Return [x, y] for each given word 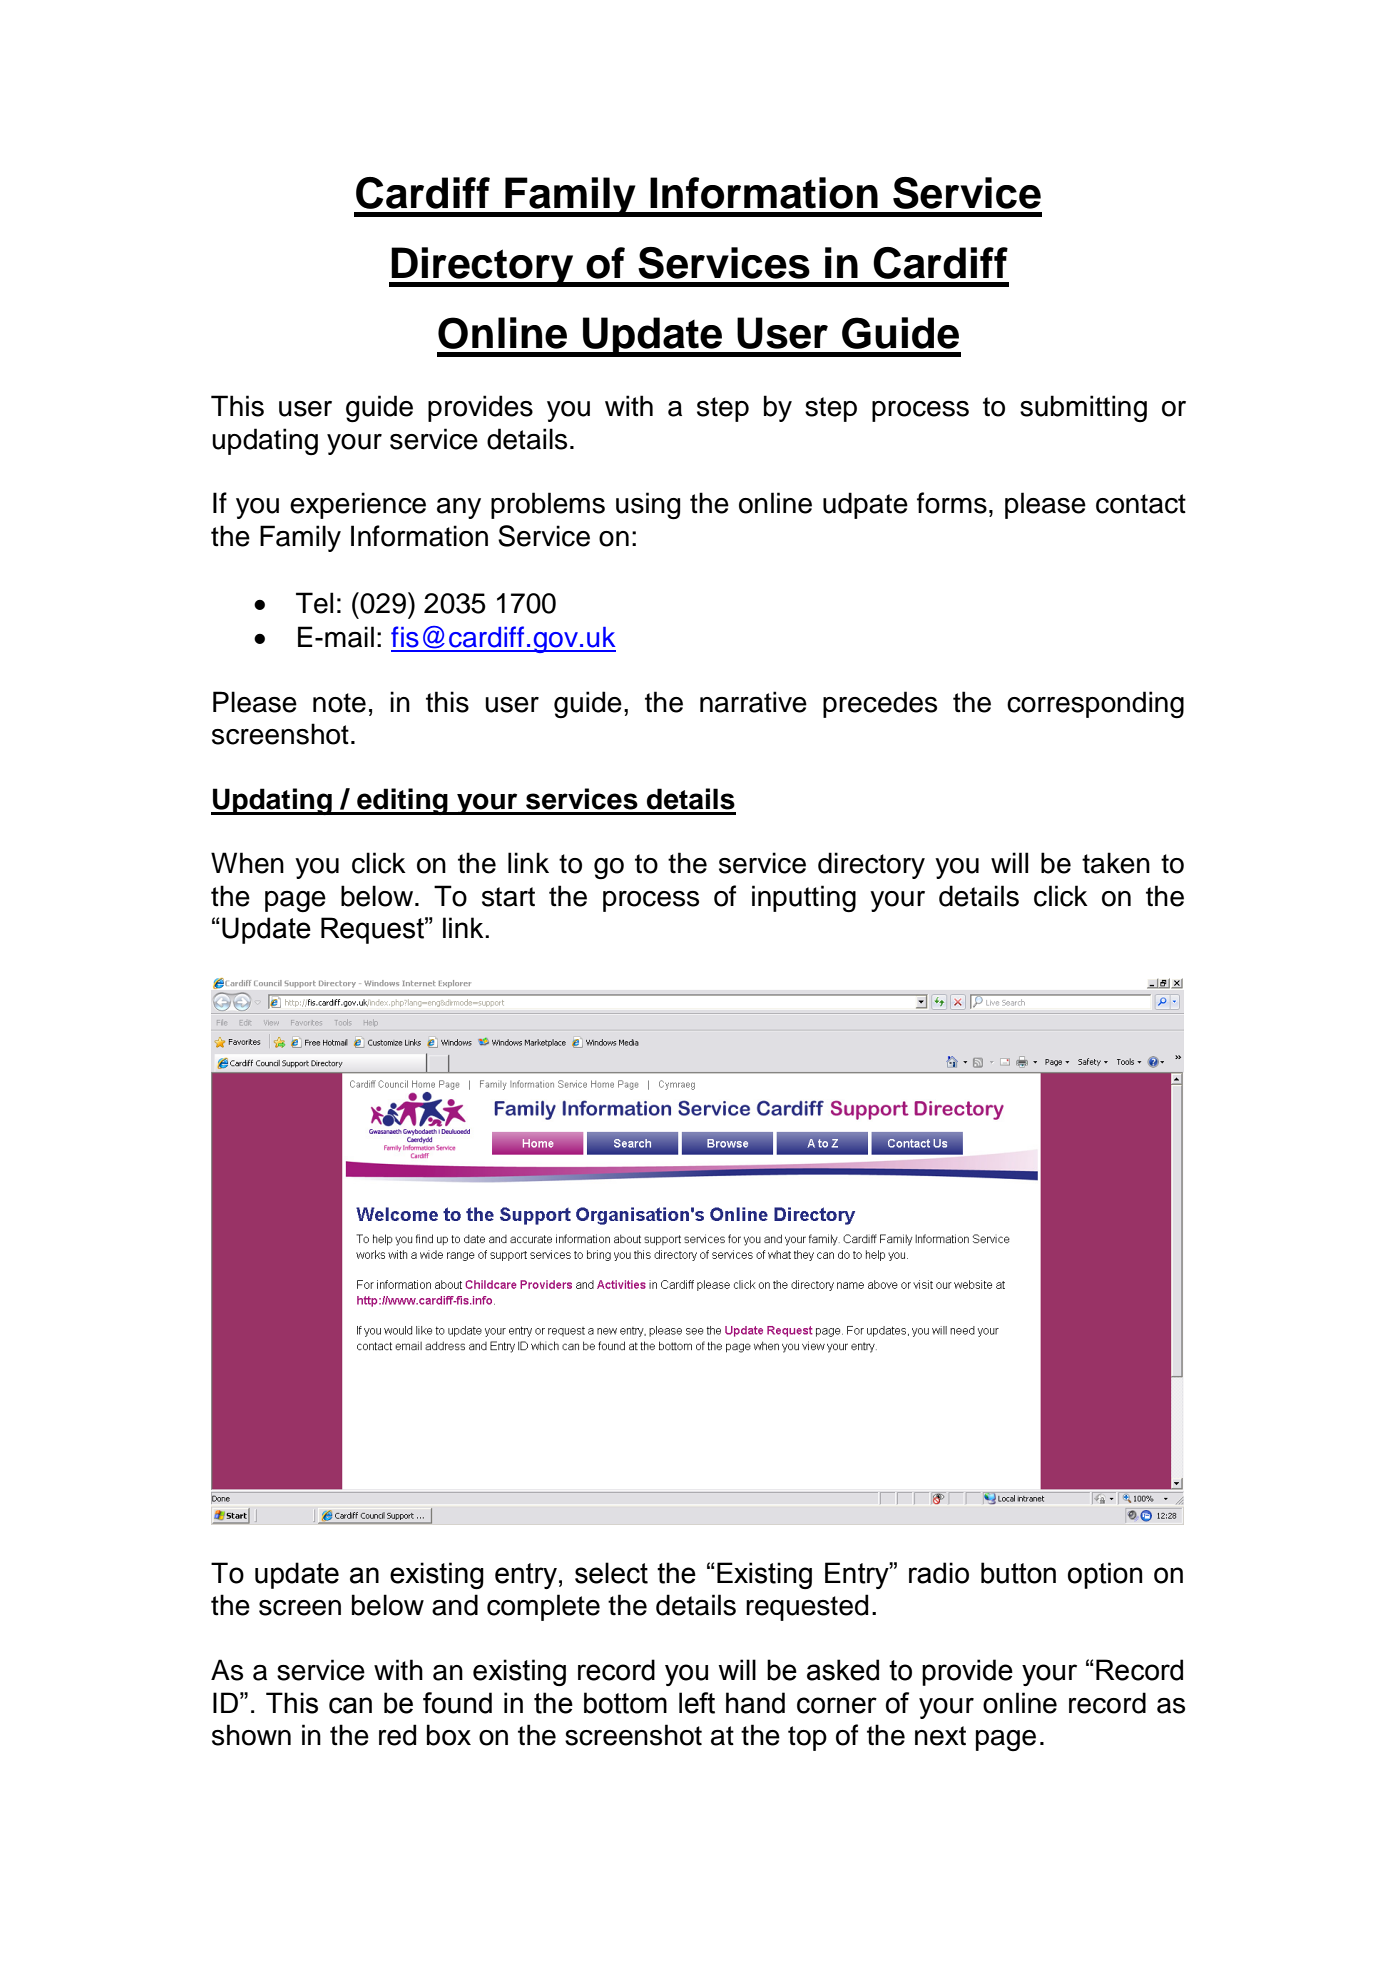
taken [1116, 863]
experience [358, 505]
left [697, 1703]
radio [939, 1573]
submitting [1083, 408]
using [648, 506]
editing [402, 801]
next [940, 1736]
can [350, 1705]
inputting [804, 899]
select [611, 1573]
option [1105, 1575]
